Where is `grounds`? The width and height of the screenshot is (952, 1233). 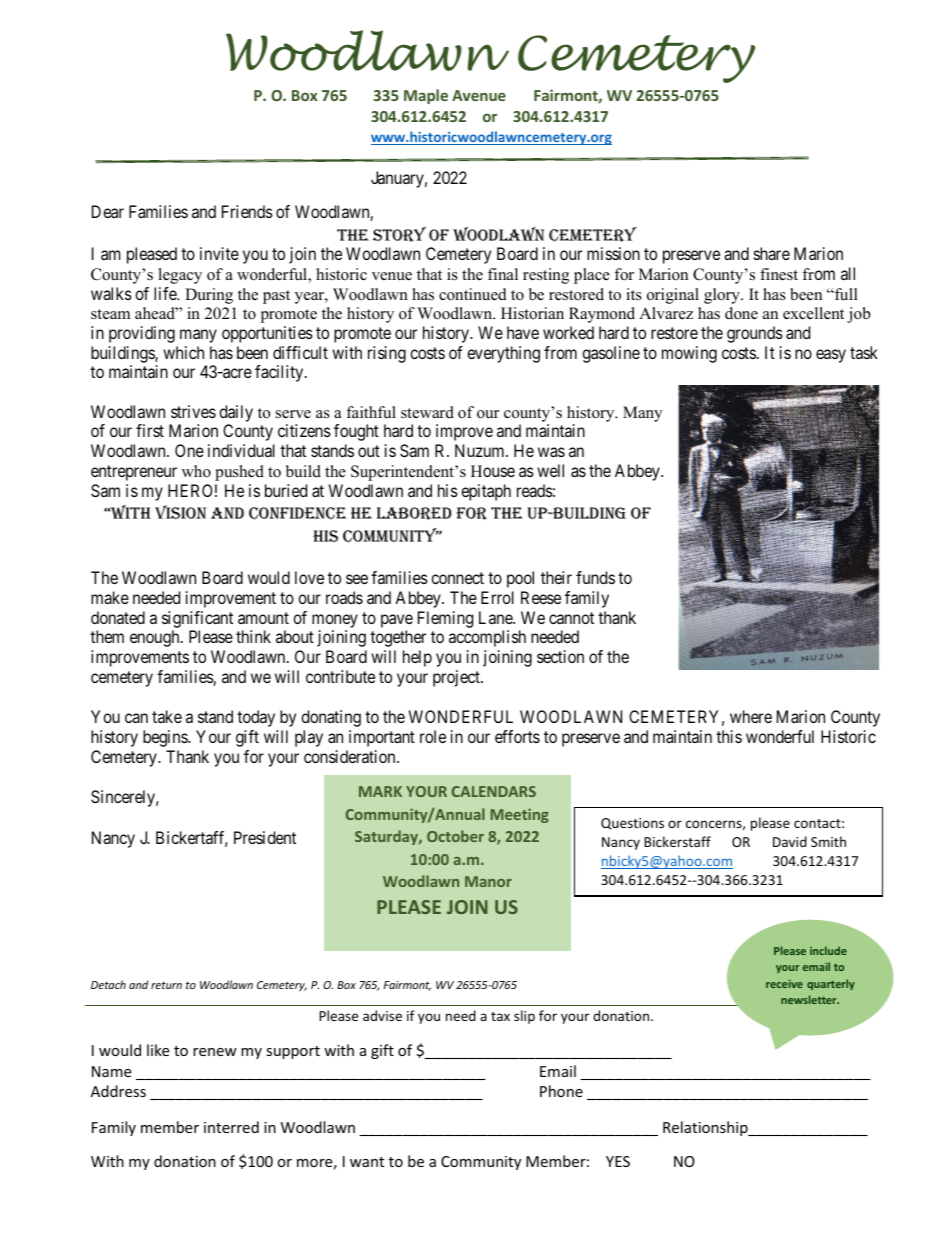 grounds is located at coordinates (755, 334).
